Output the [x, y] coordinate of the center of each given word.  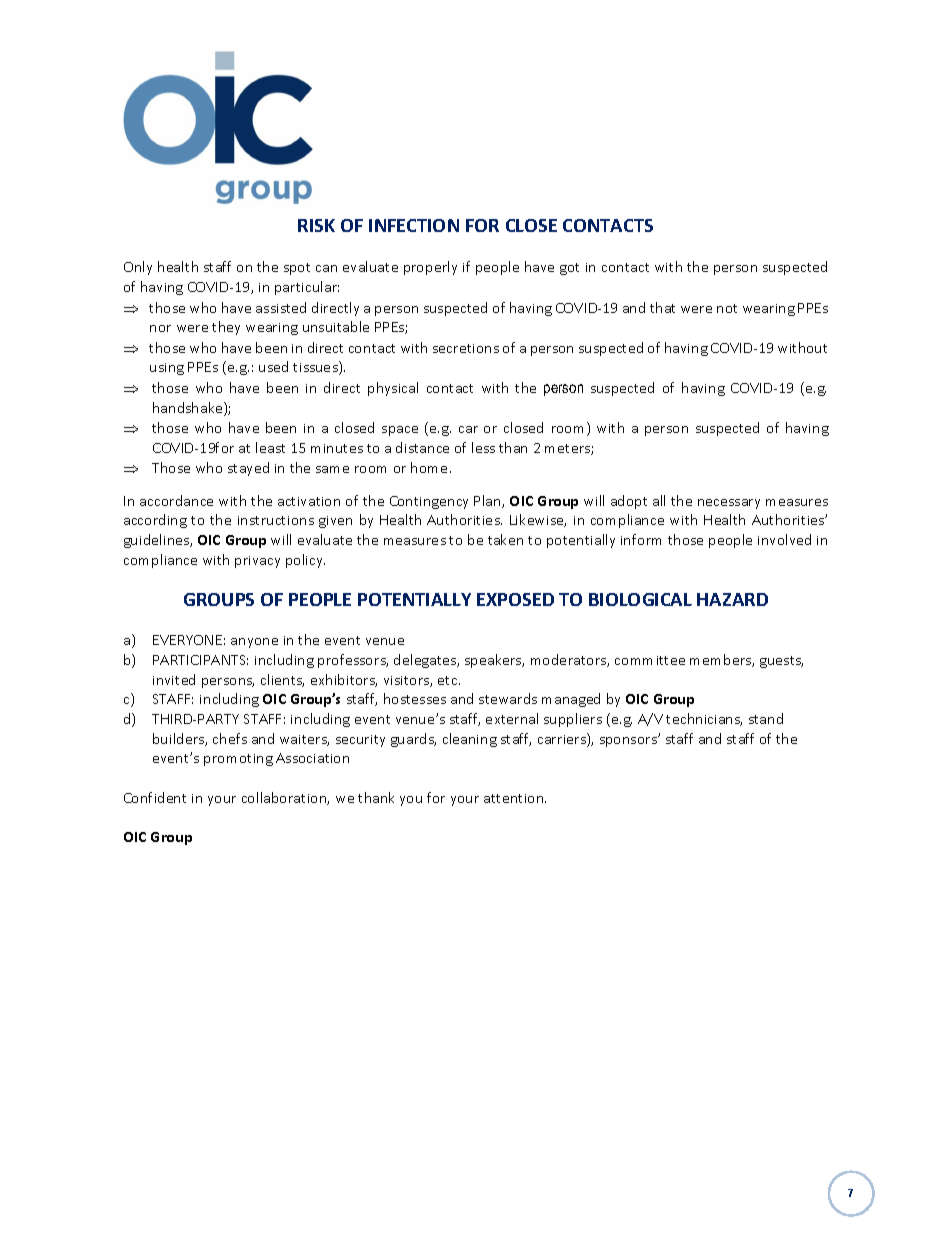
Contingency [429, 502]
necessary [729, 504]
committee [650, 660]
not [727, 308]
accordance [176, 500]
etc [449, 680]
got [569, 269]
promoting [238, 760]
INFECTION [414, 225]
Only [138, 268]
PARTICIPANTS [200, 660]
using [167, 369]
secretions [466, 348]
